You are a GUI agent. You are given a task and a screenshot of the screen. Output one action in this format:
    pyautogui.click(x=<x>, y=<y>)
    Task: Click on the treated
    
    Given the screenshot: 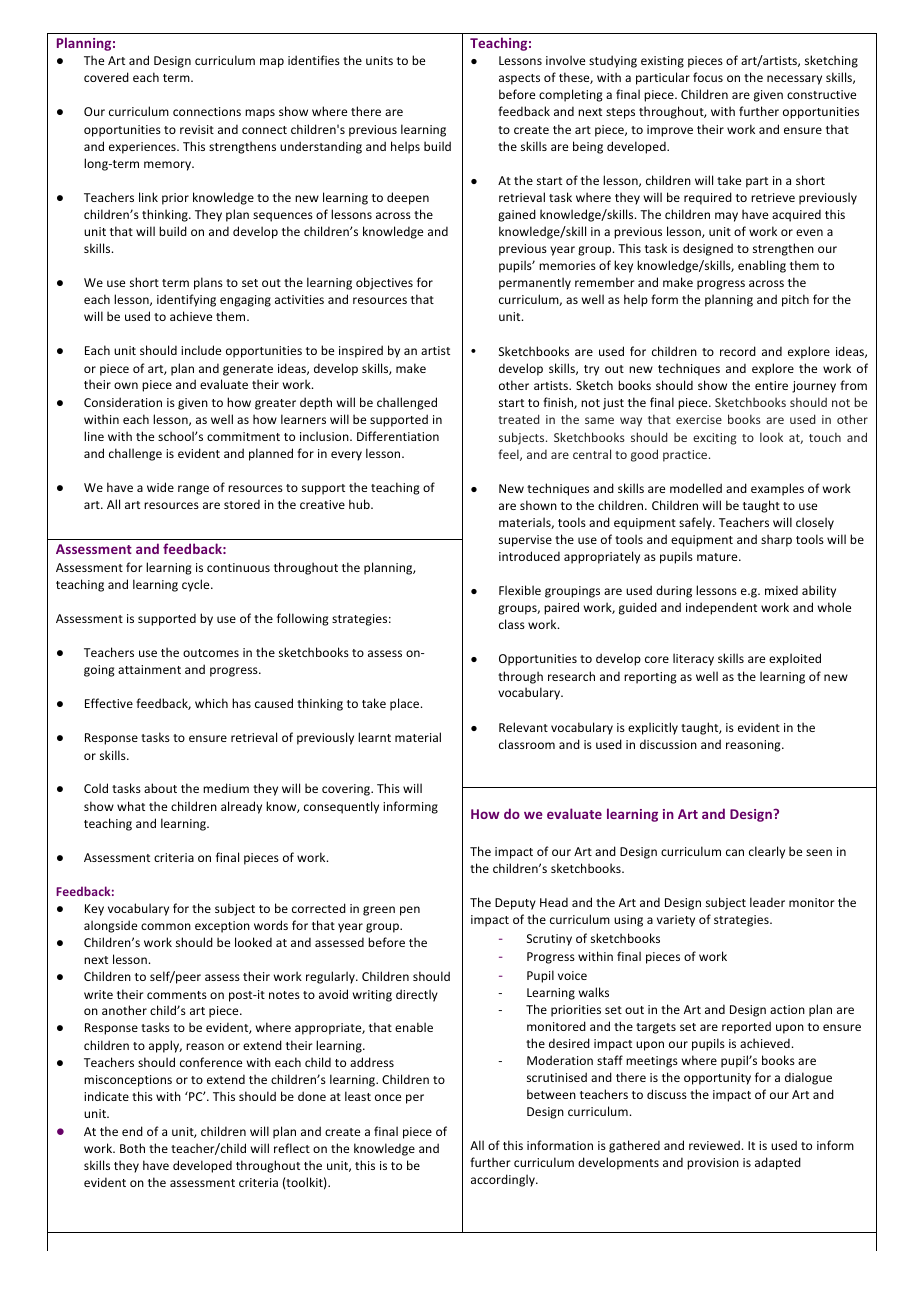 What is the action you would take?
    pyautogui.click(x=519, y=419)
